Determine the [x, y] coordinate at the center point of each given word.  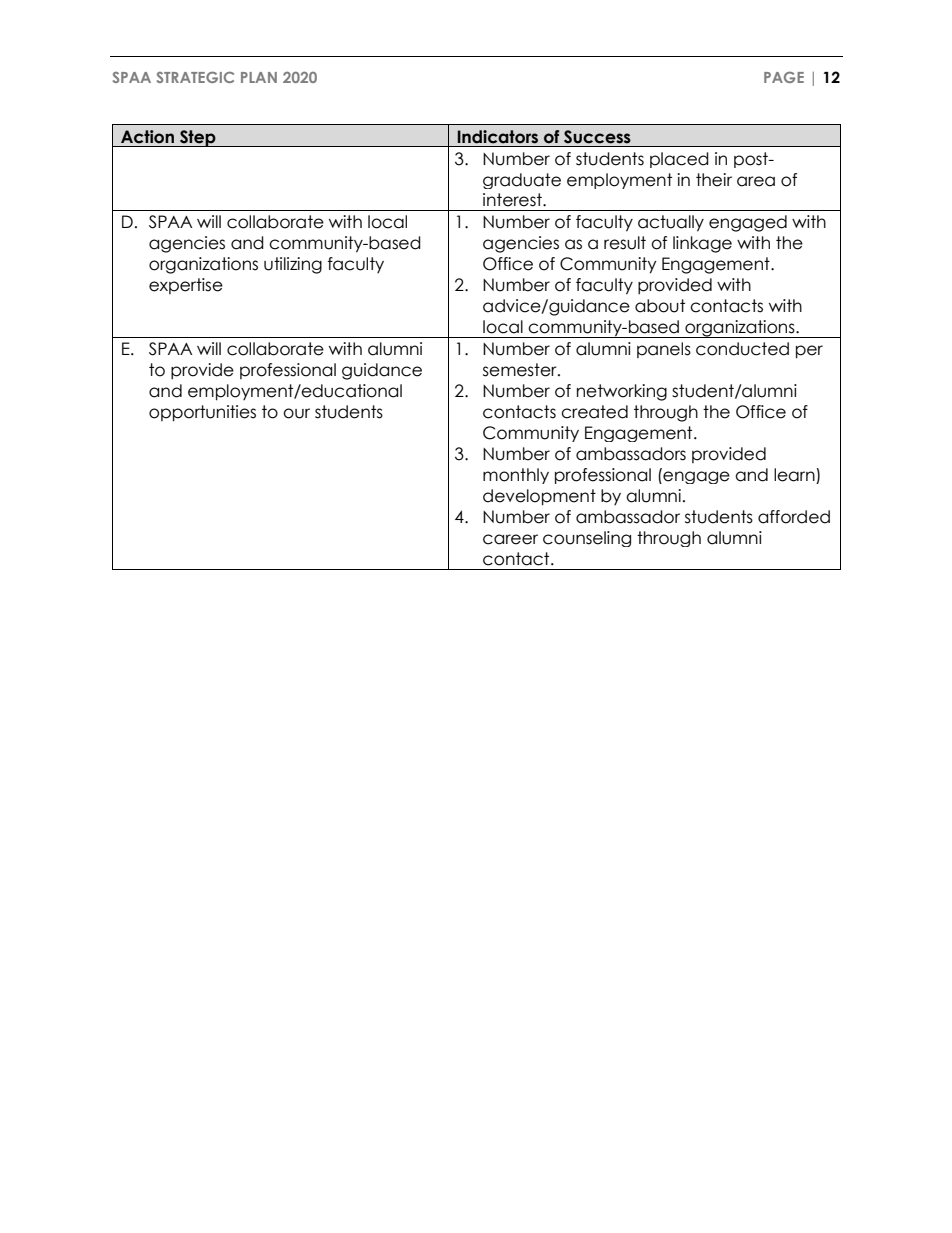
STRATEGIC [195, 77]
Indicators [498, 137]
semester [521, 370]
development [539, 497]
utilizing [293, 265]
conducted [742, 349]
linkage [702, 244]
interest [513, 200]
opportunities [202, 413]
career [510, 539]
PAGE [784, 77]
